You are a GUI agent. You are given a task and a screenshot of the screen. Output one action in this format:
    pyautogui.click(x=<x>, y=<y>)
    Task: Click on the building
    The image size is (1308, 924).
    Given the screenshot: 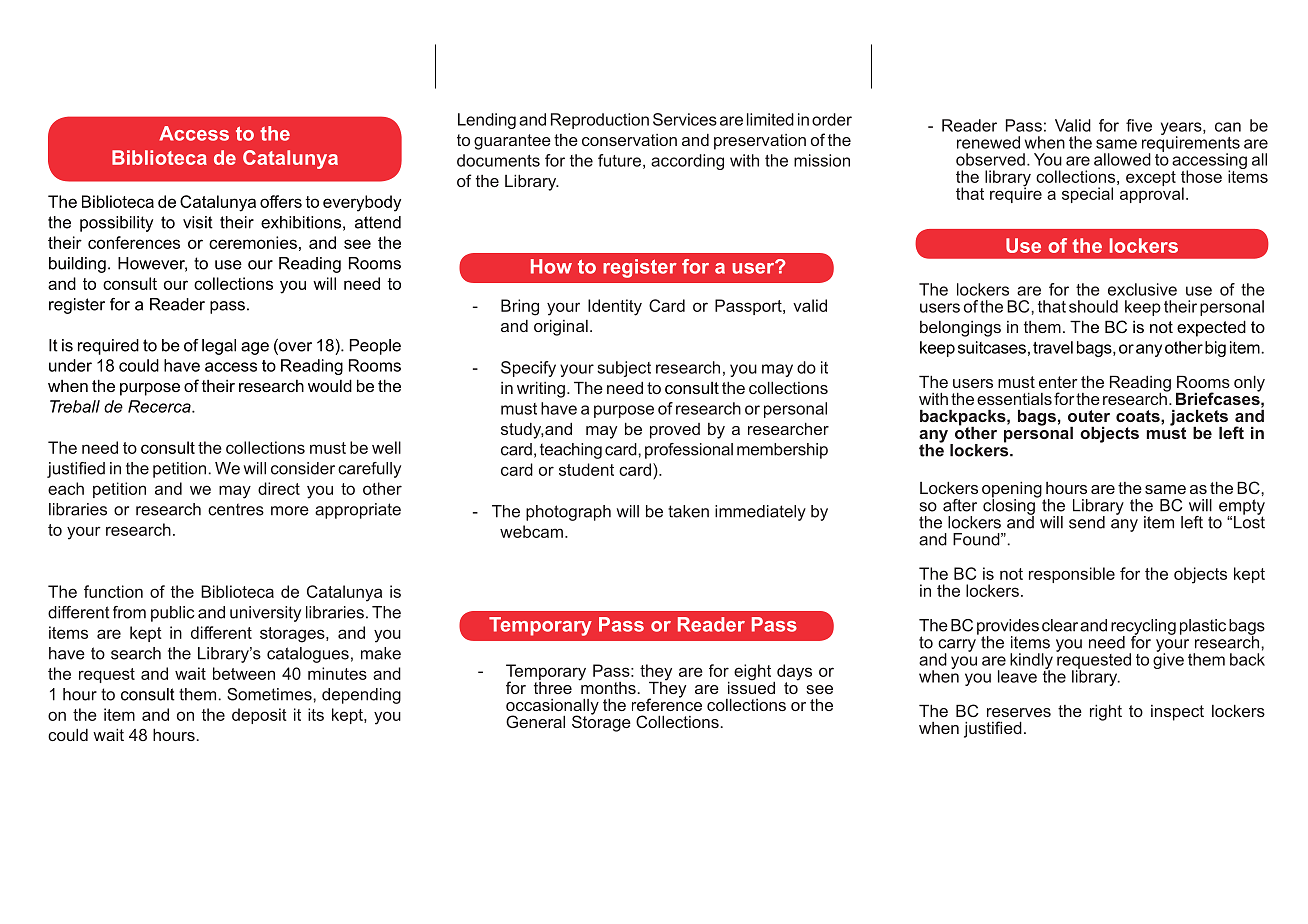 What is the action you would take?
    pyautogui.click(x=77, y=265)
